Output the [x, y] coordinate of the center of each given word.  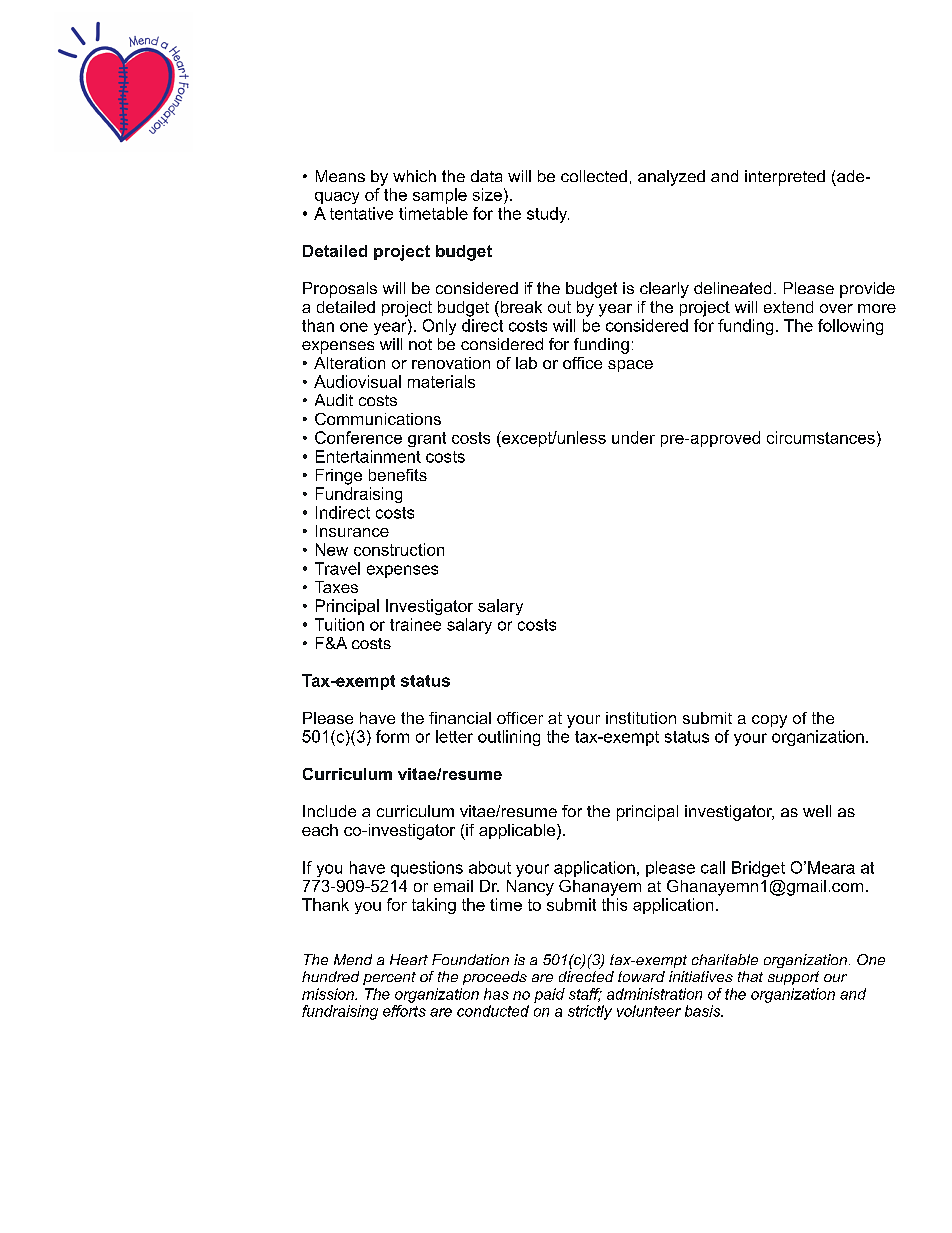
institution [641, 718]
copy [769, 721]
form [392, 736]
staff [585, 995]
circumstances [821, 437]
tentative [361, 213]
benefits [398, 475]
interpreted [785, 178]
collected [594, 176]
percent [389, 978]
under [633, 437]
